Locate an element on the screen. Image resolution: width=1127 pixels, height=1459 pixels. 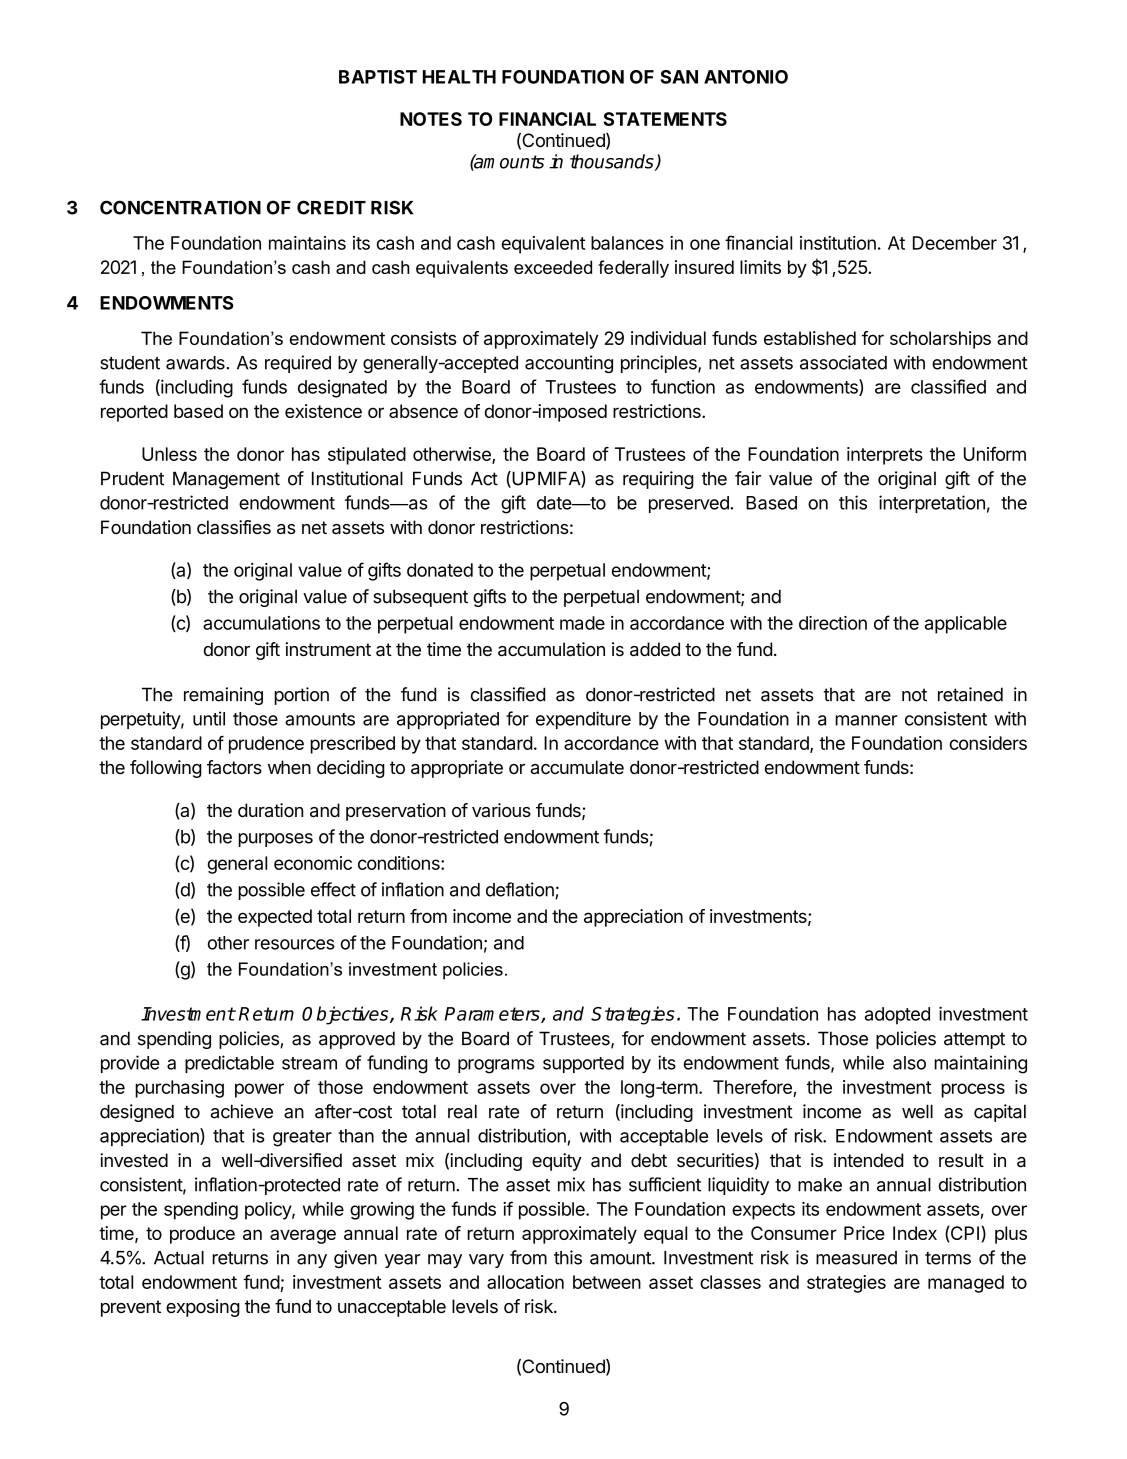
awards is located at coordinates (196, 363).
